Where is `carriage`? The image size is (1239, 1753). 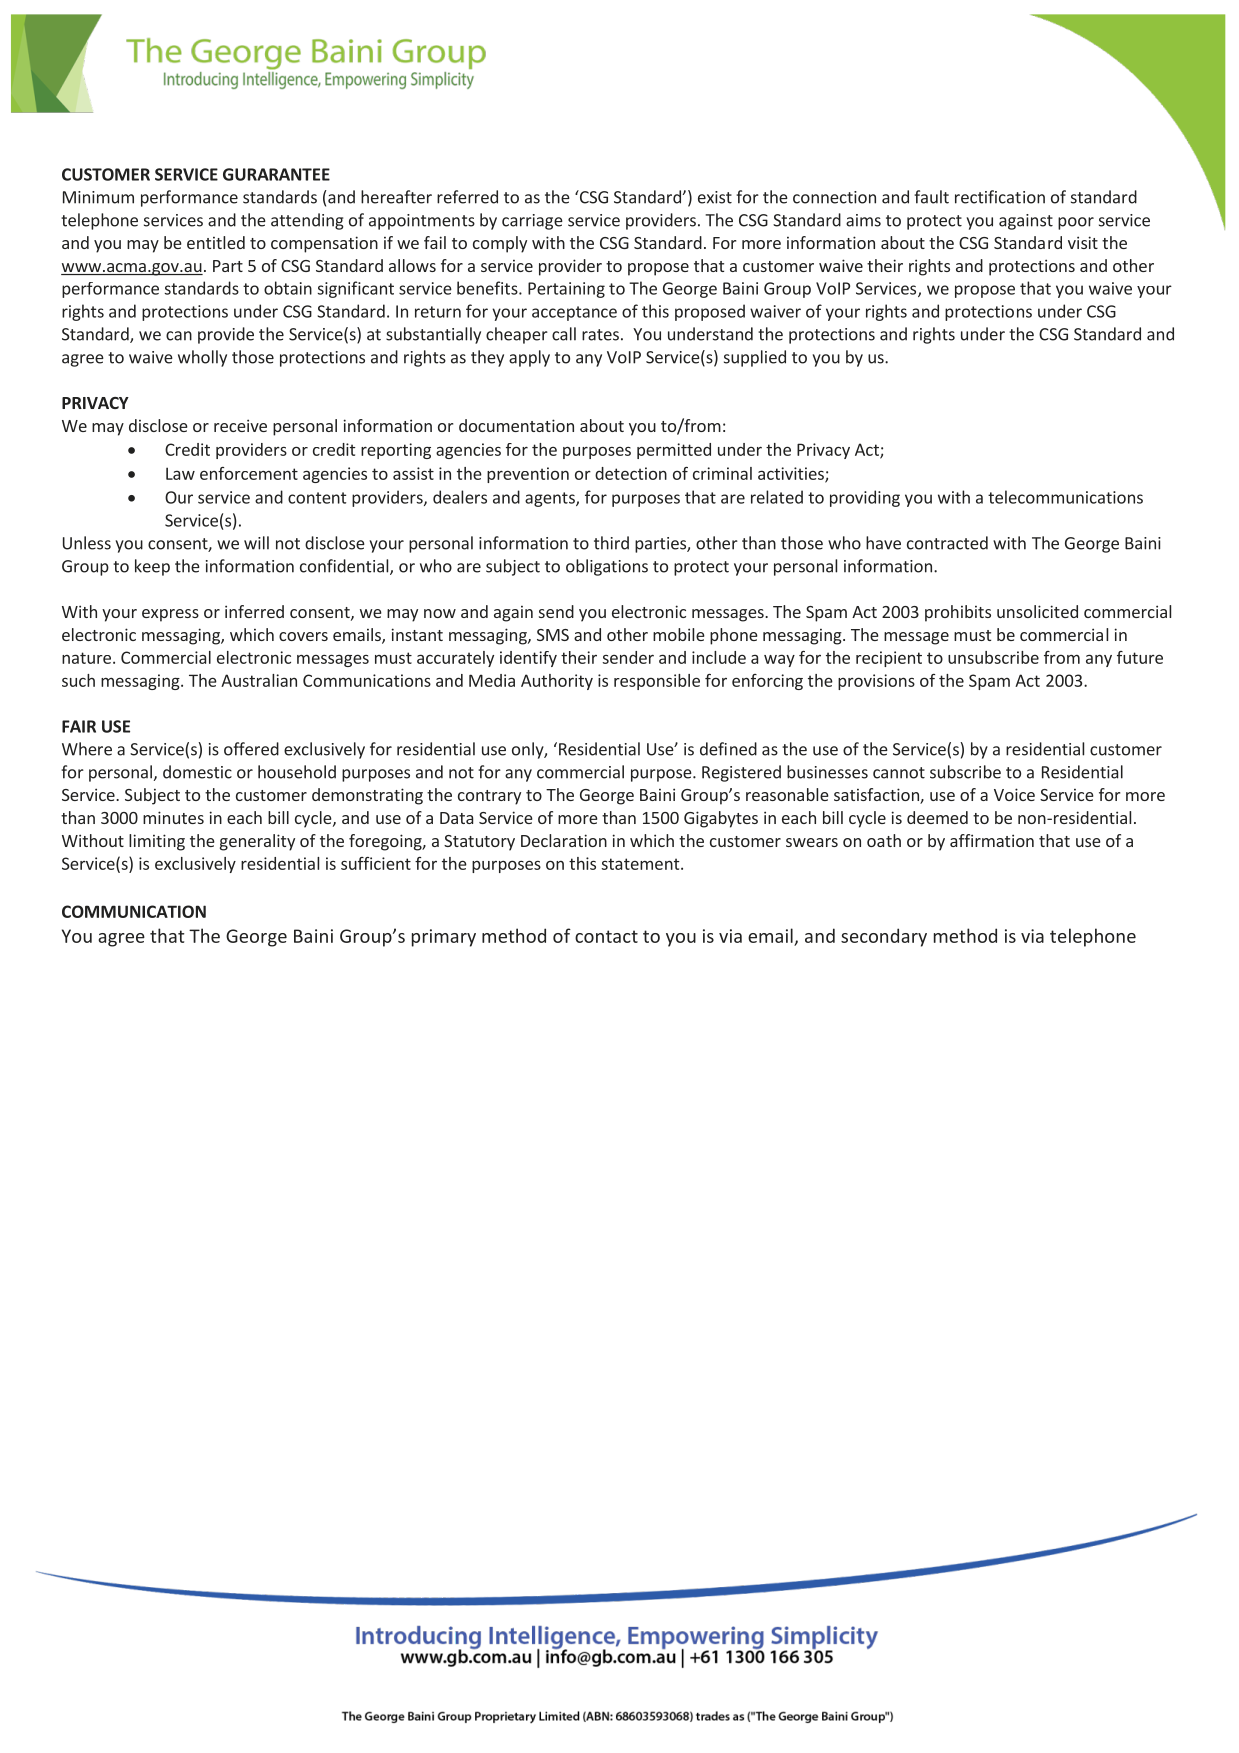
carriage is located at coordinates (532, 222).
